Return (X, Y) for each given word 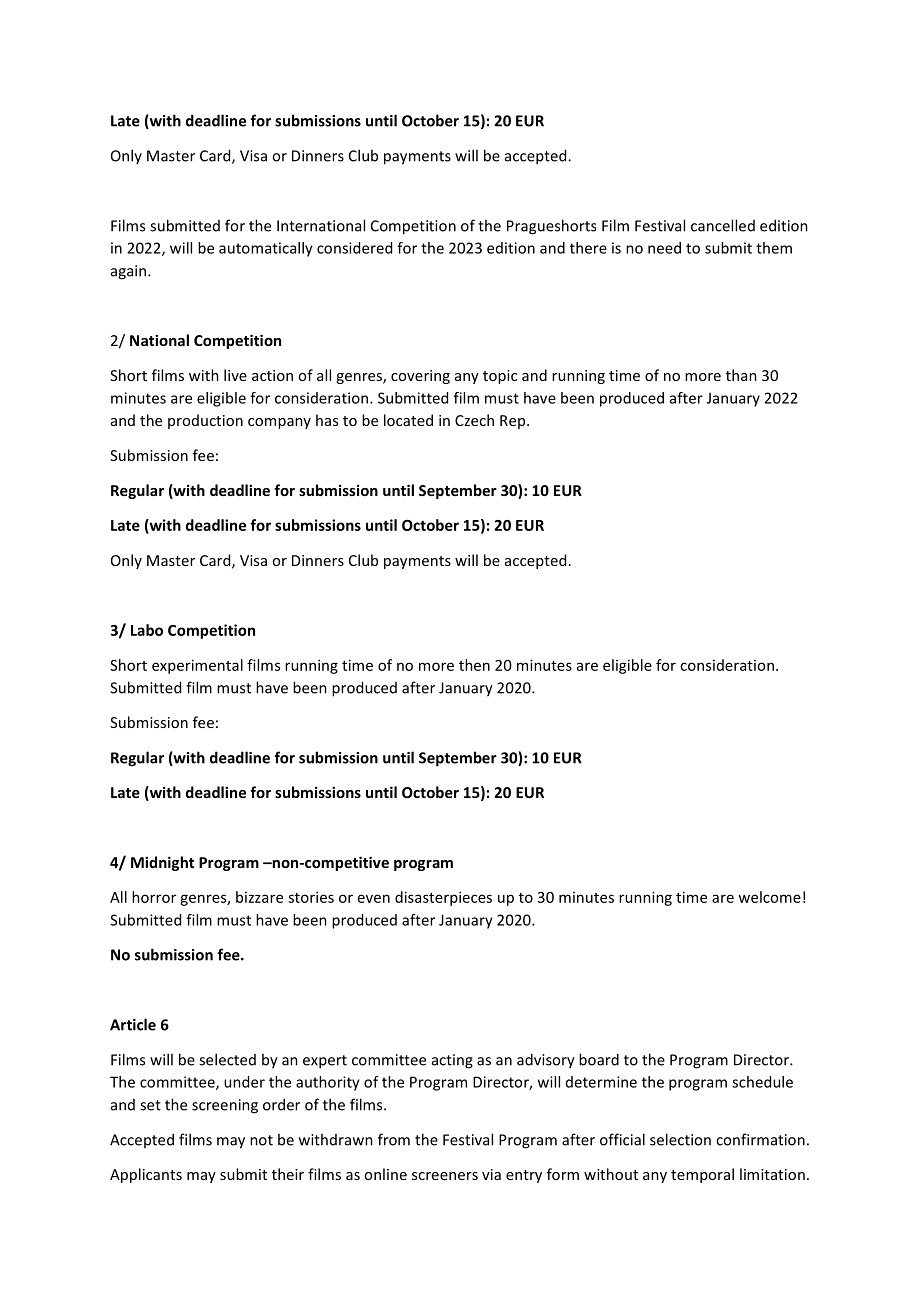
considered (354, 248)
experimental (197, 666)
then (474, 665)
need (664, 248)
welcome (769, 897)
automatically (266, 249)
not (261, 1140)
